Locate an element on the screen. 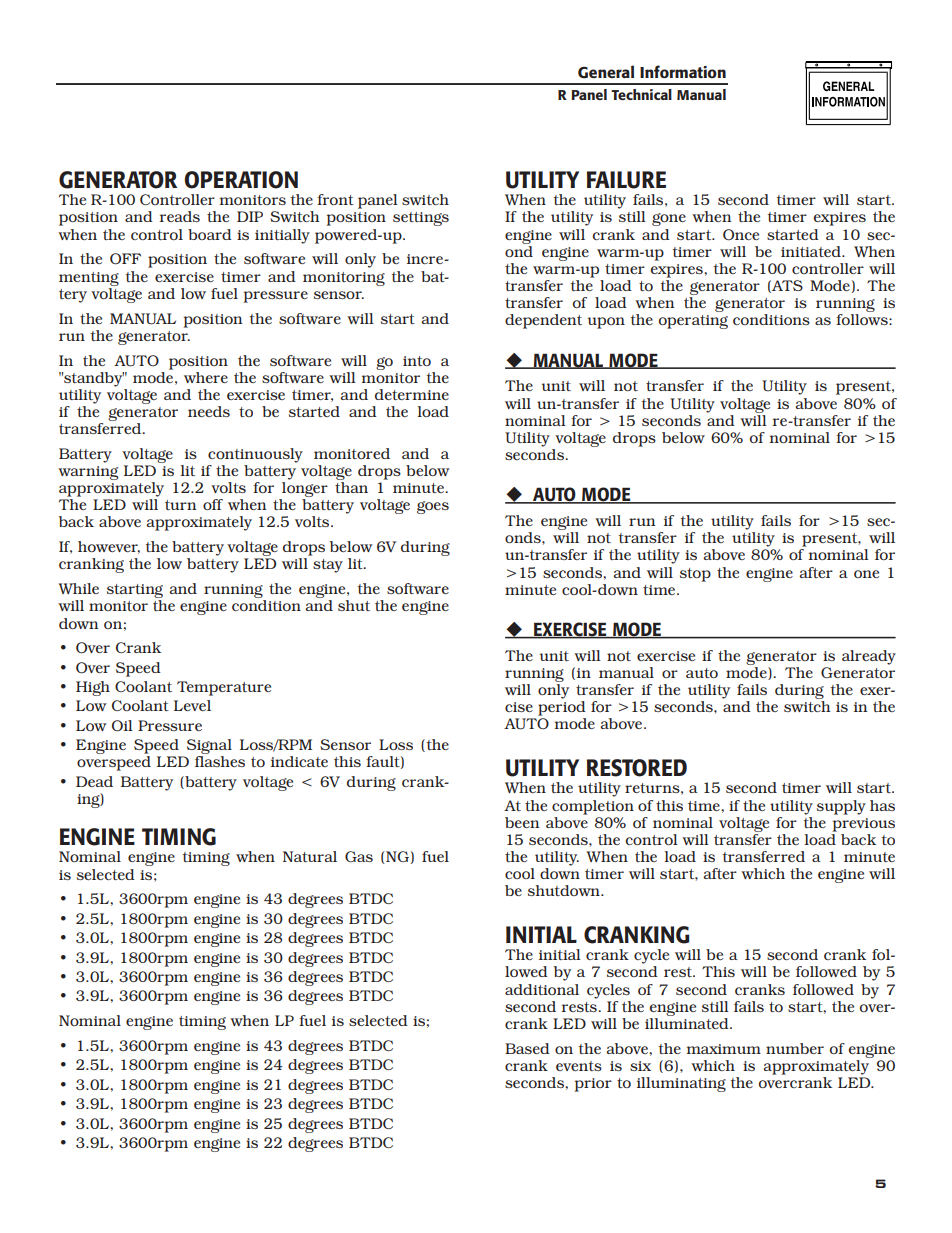 Image resolution: width=952 pixels, height=1233 pixels. needs is located at coordinates (209, 411).
